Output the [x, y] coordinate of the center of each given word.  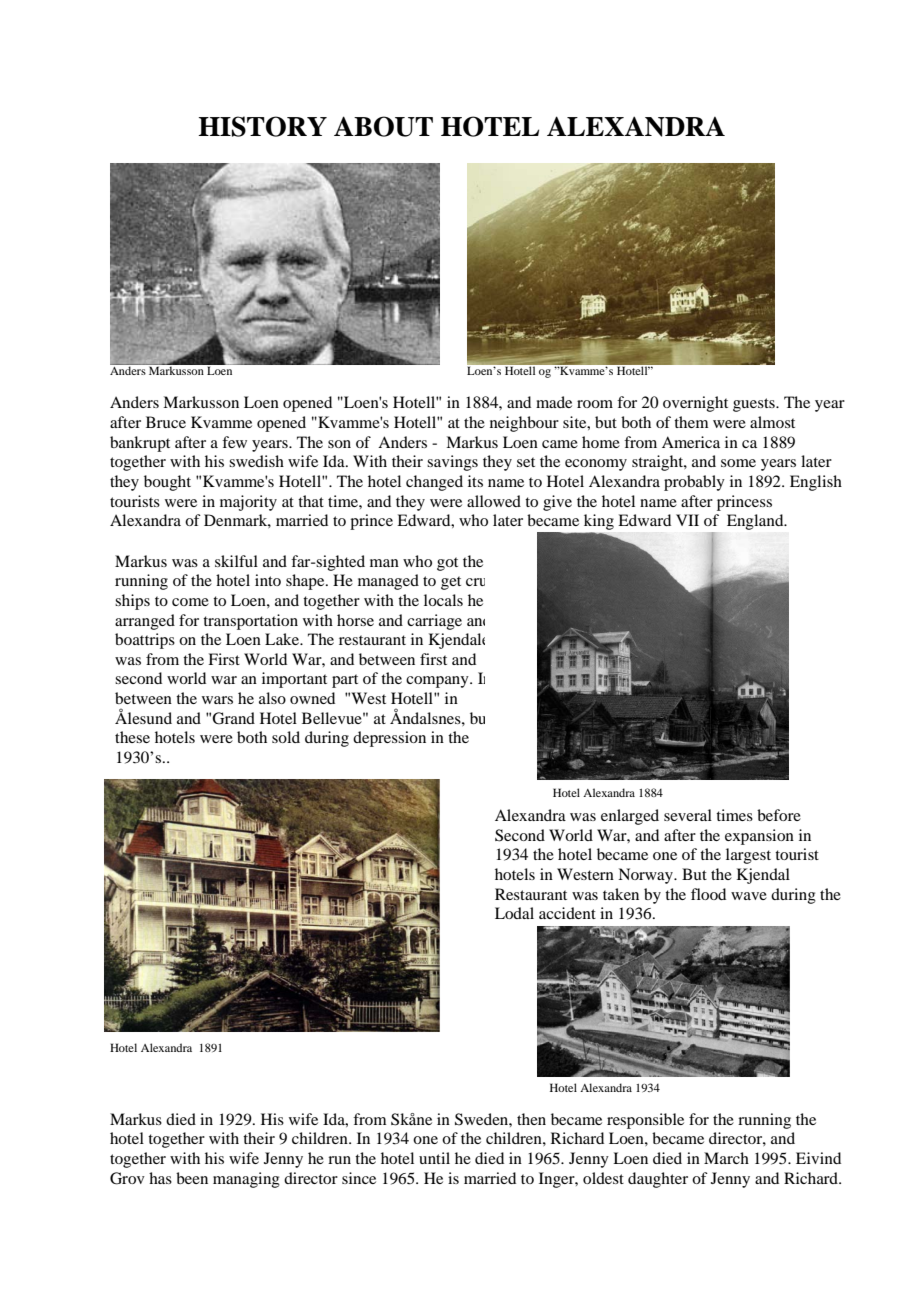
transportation [250, 622]
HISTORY [262, 126]
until [434, 1158]
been [192, 1178]
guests [755, 405]
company [438, 682]
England [756, 522]
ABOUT [383, 126]
